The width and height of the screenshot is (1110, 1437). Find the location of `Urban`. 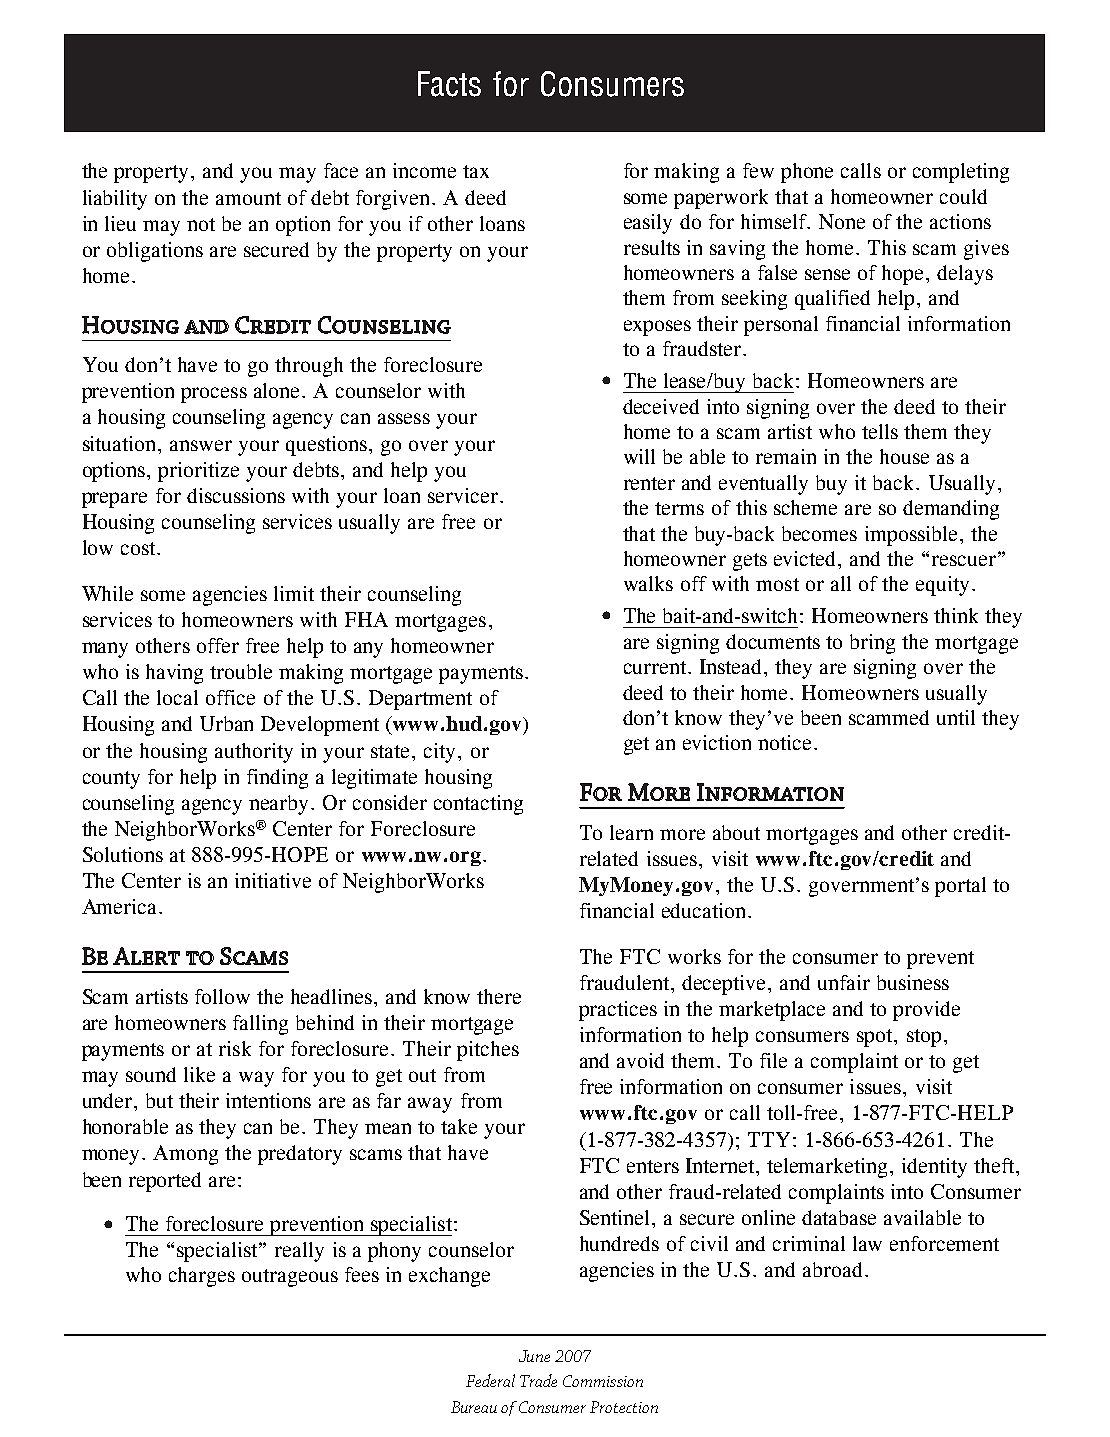

Urban is located at coordinates (226, 723).
